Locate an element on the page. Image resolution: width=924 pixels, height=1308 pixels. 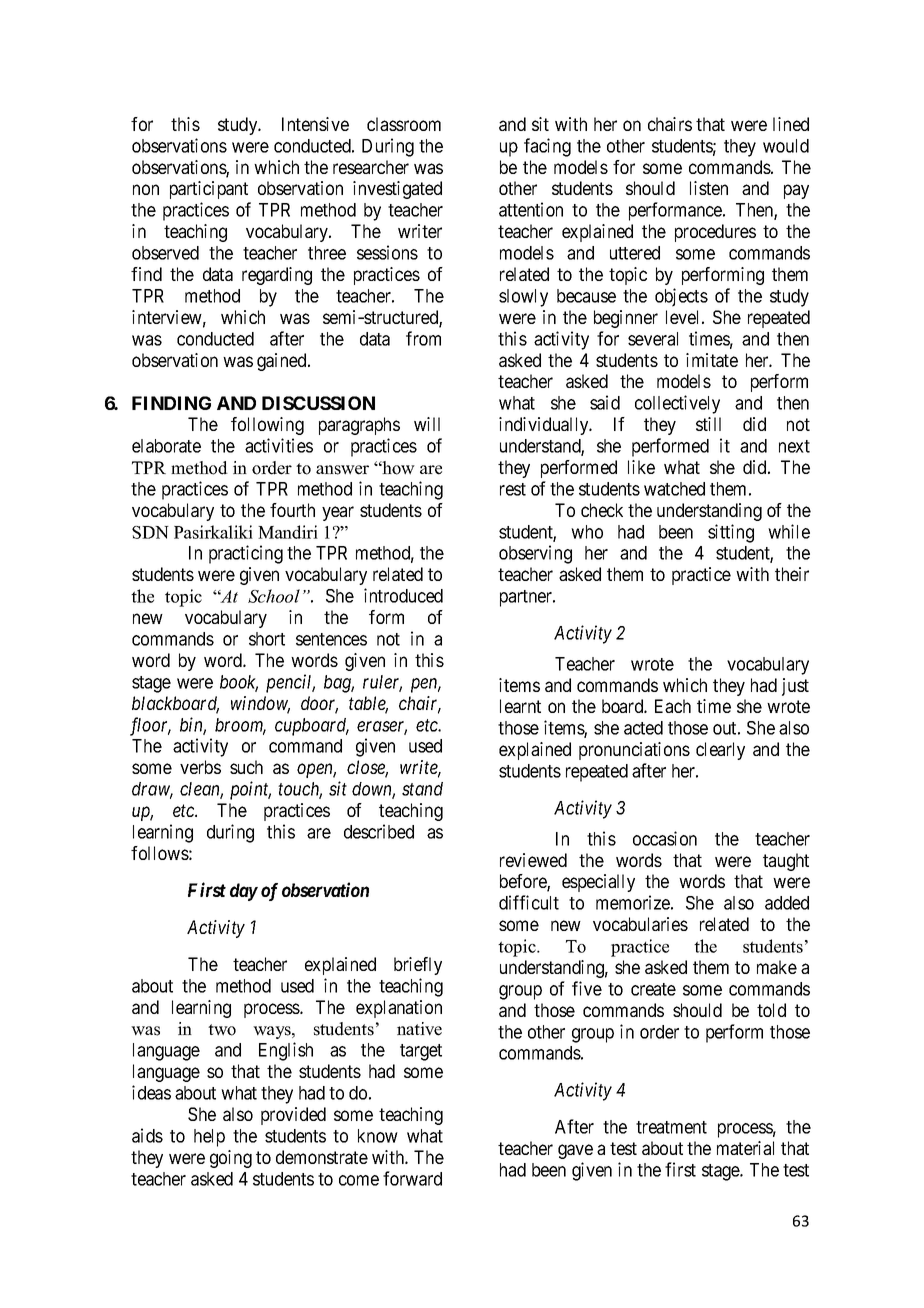
forward is located at coordinates (412, 1178).
